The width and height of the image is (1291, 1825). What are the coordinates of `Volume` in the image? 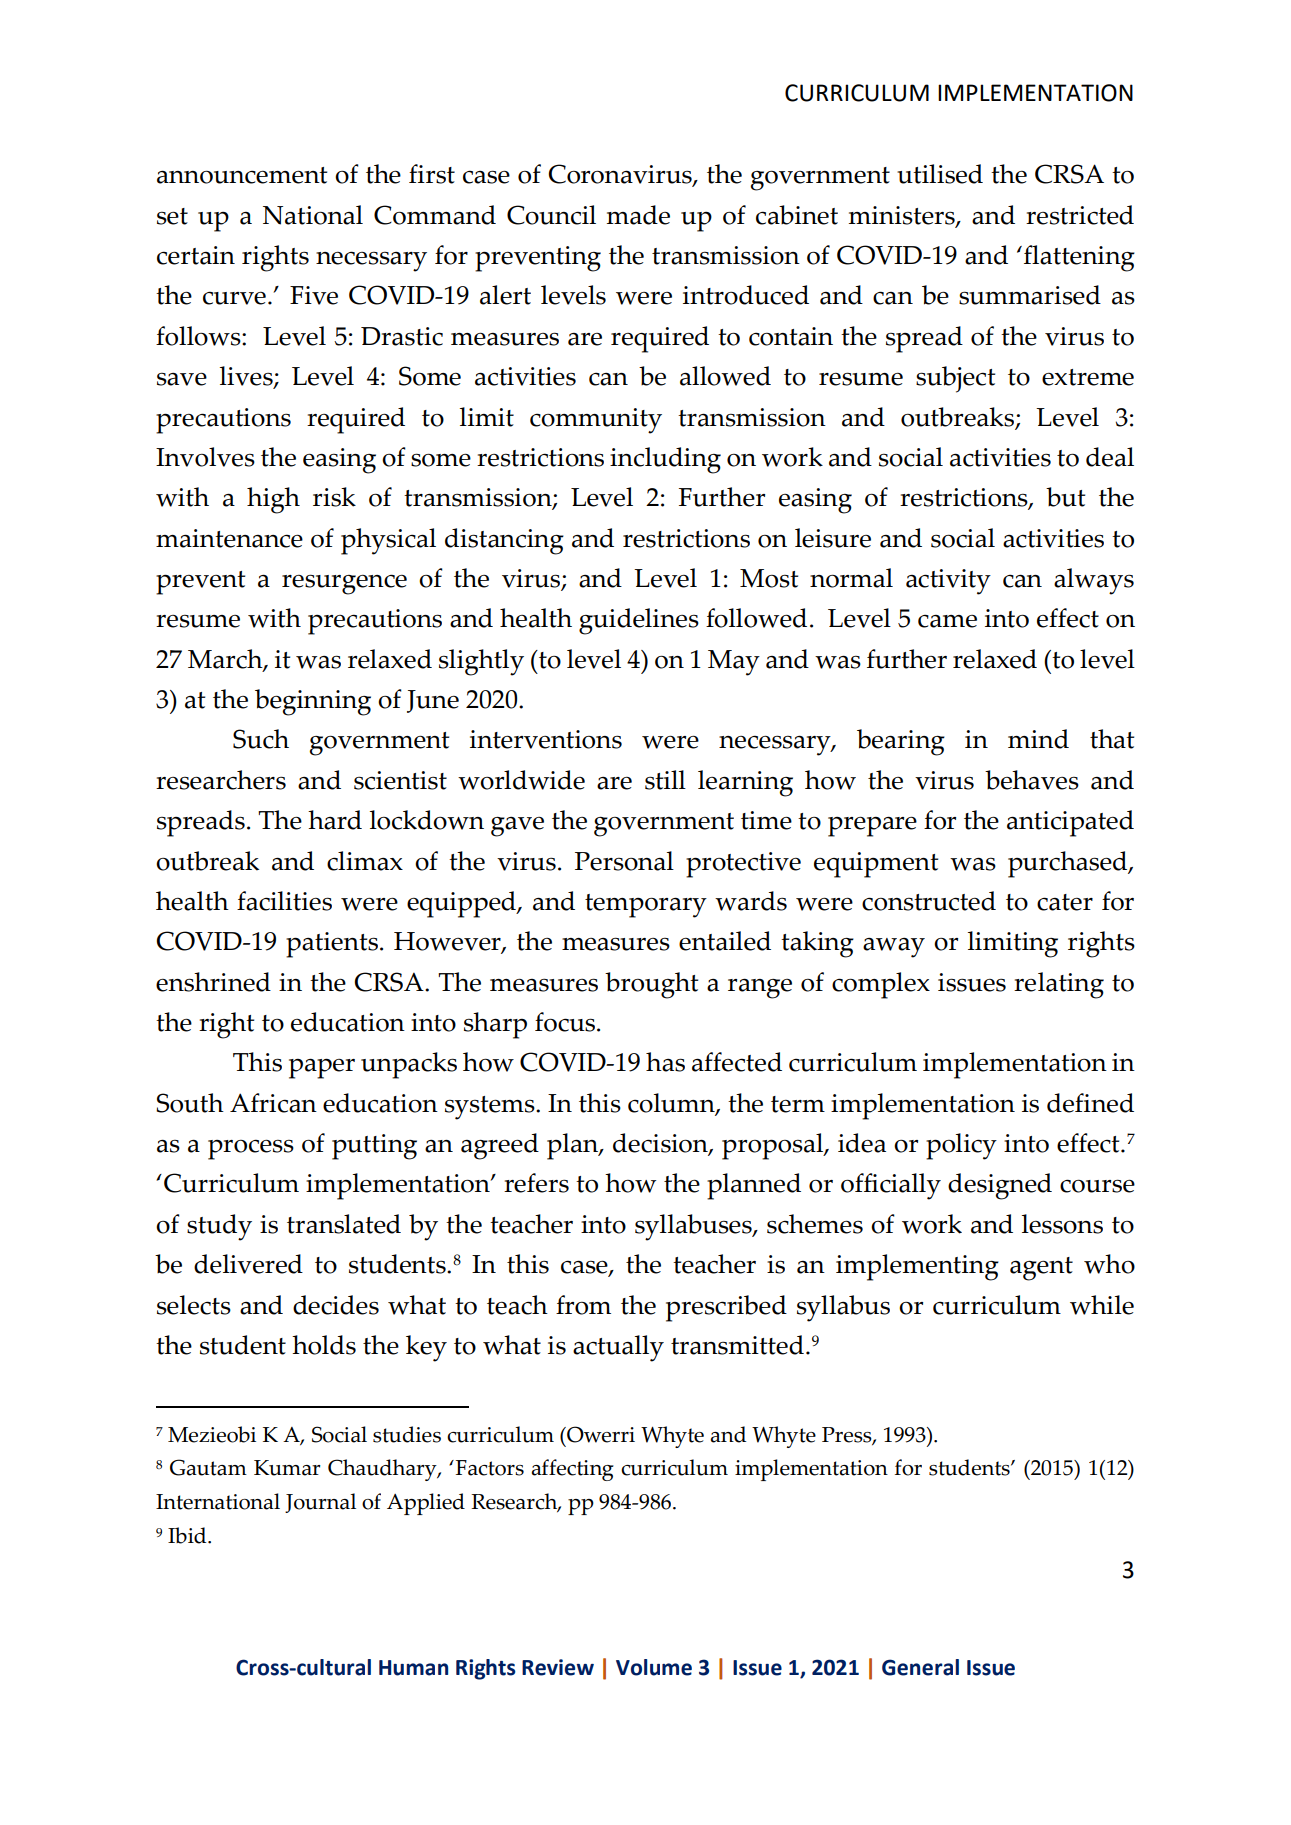 It's located at (654, 1667).
